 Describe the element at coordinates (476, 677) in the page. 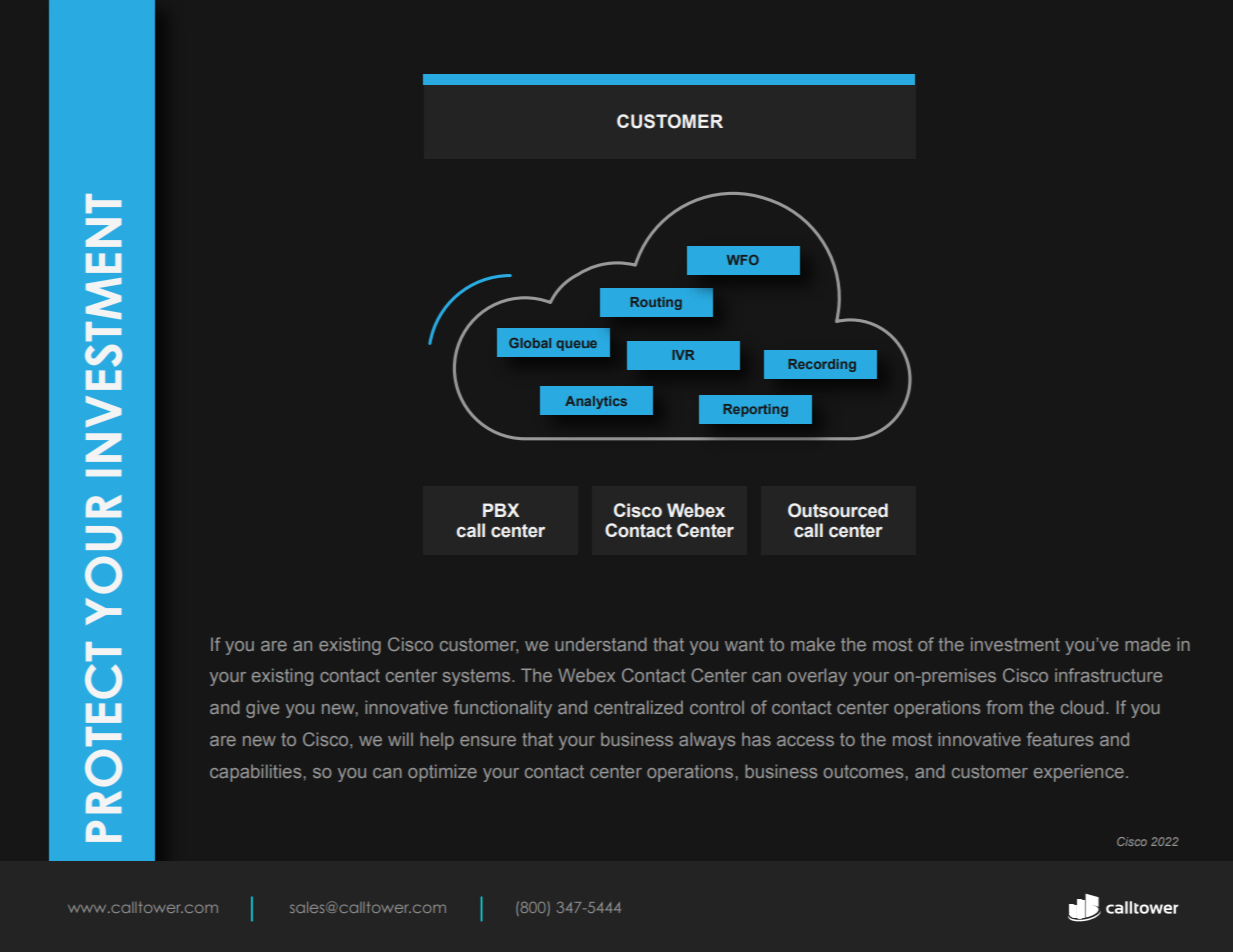

I see `systems` at that location.
